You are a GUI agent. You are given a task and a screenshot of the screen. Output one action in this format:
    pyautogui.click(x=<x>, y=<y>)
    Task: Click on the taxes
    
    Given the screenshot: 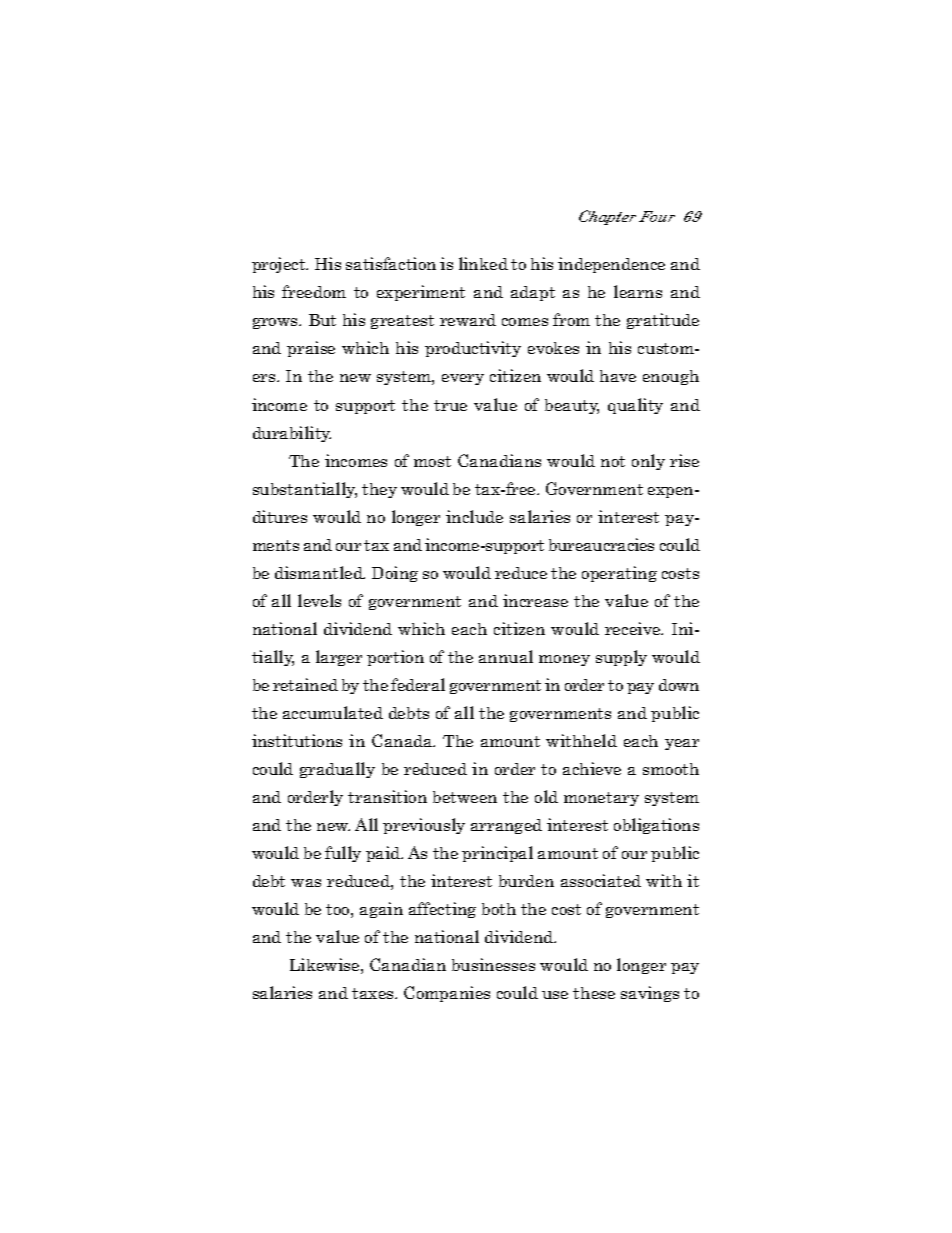 What is the action you would take?
    pyautogui.click(x=374, y=993)
